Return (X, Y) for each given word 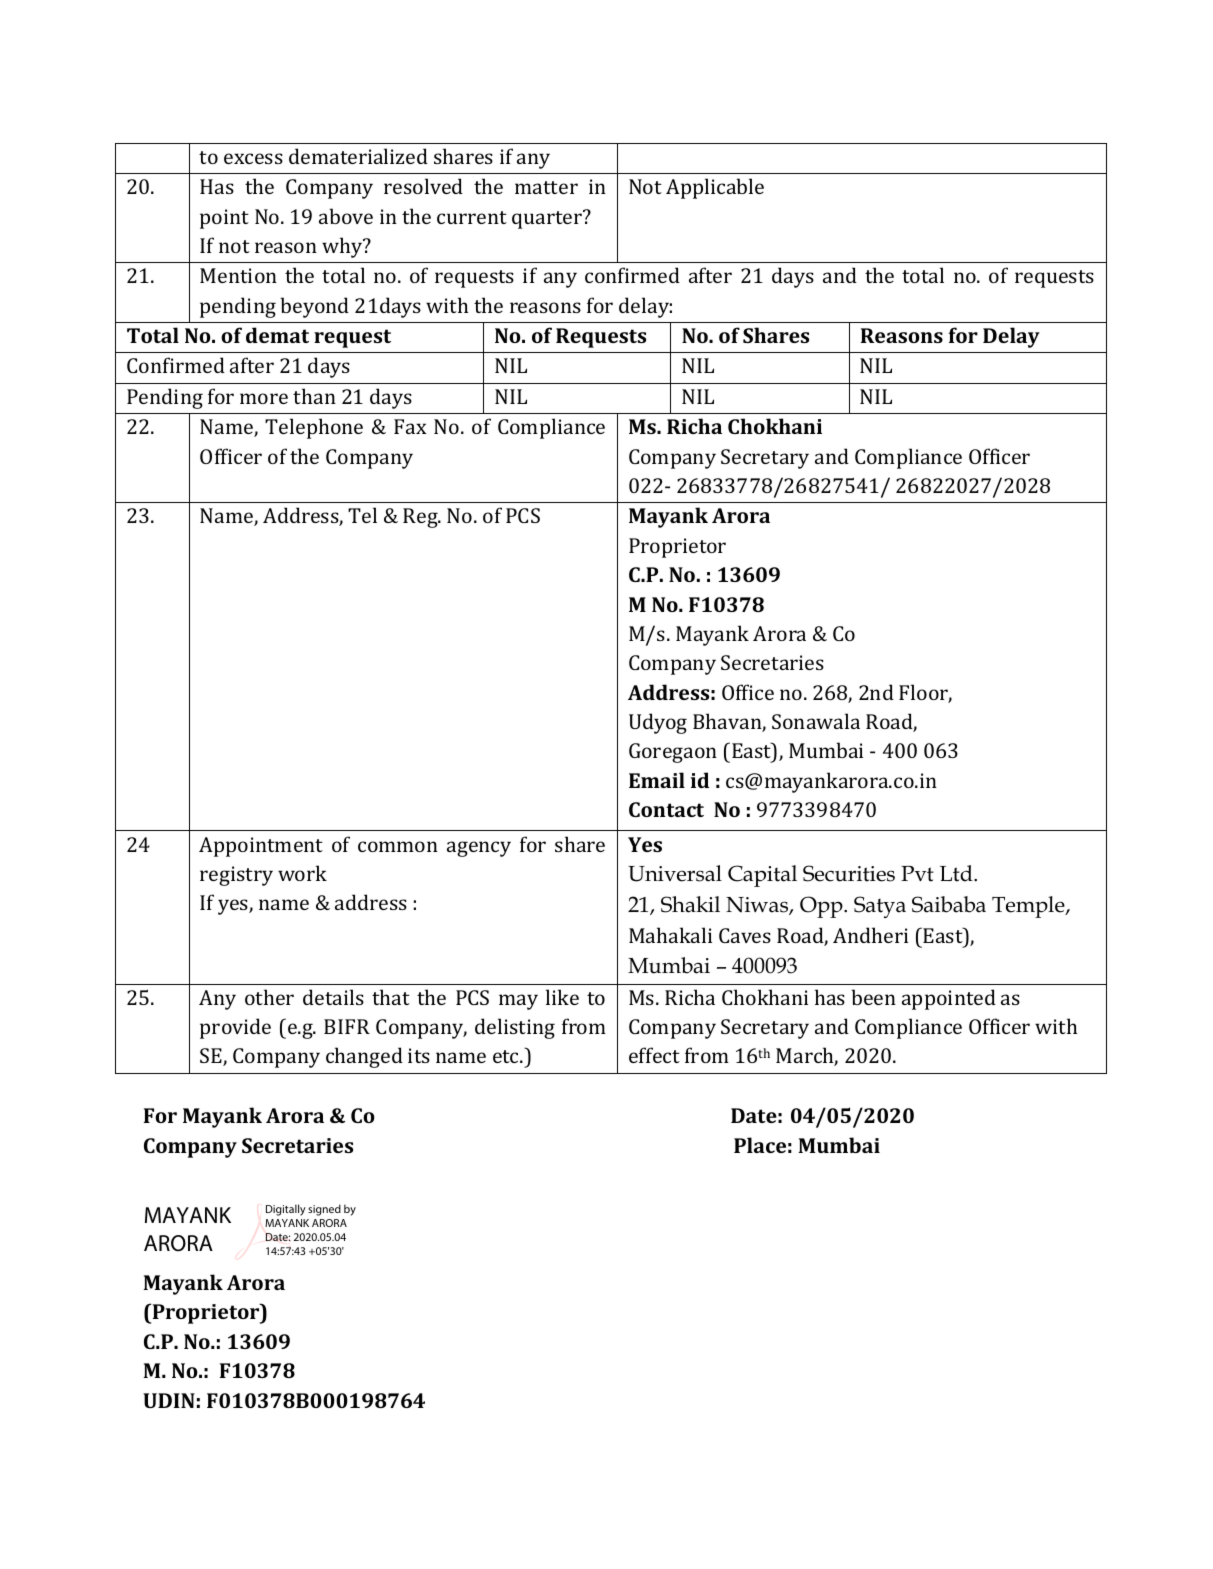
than (314, 396)
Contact (666, 809)
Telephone (314, 428)
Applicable (715, 188)
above (346, 216)
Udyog (658, 723)
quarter (548, 219)
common (398, 846)
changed (364, 1057)
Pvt (917, 874)
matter (546, 187)
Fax (410, 426)
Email (657, 780)
